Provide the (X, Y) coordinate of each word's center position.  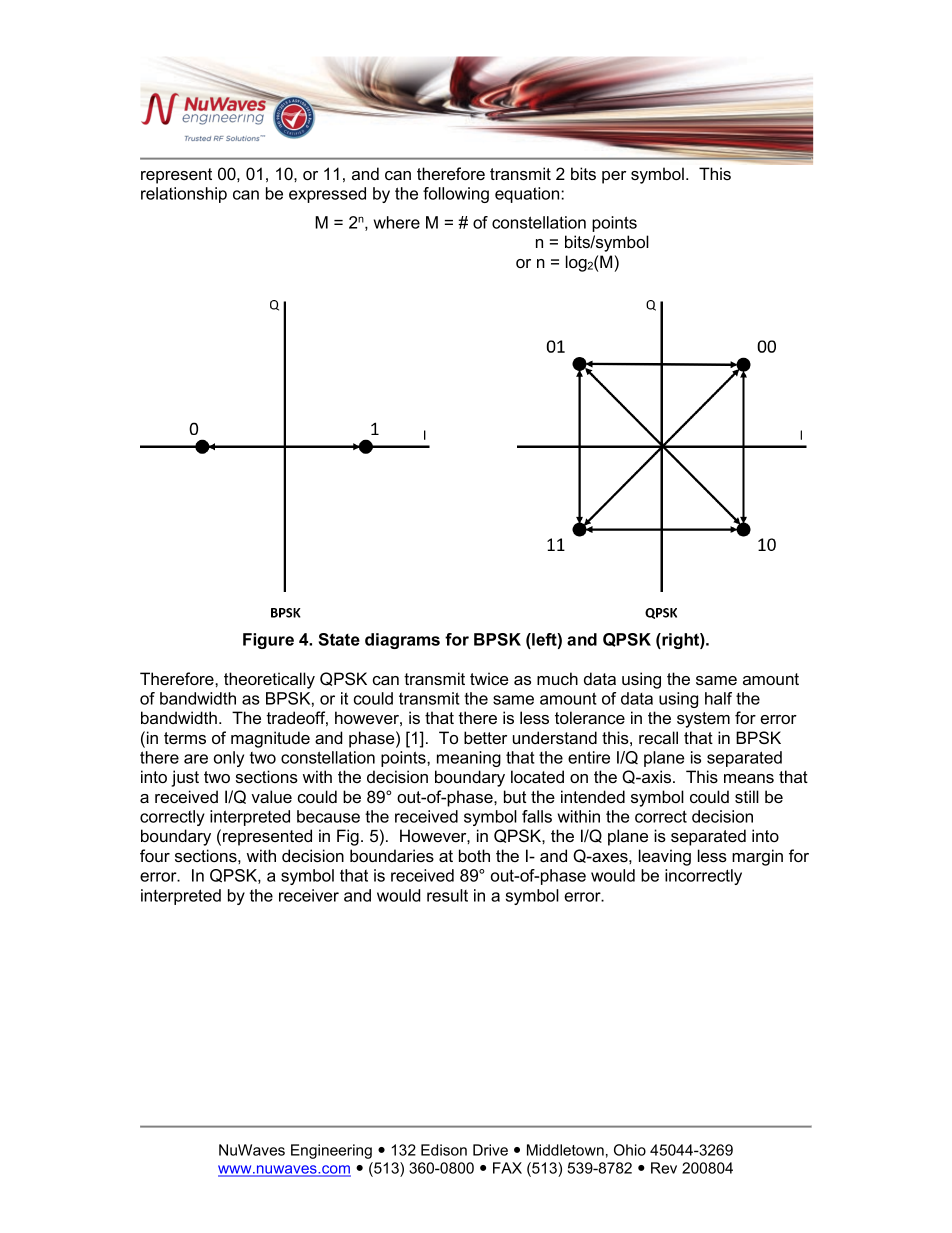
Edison (444, 1150)
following (456, 195)
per (614, 177)
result (447, 895)
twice (489, 678)
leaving (665, 857)
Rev (664, 1168)
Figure (268, 641)
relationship (184, 195)
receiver (309, 895)
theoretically (269, 680)
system (703, 720)
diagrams (402, 641)
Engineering (331, 1151)
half (718, 698)
